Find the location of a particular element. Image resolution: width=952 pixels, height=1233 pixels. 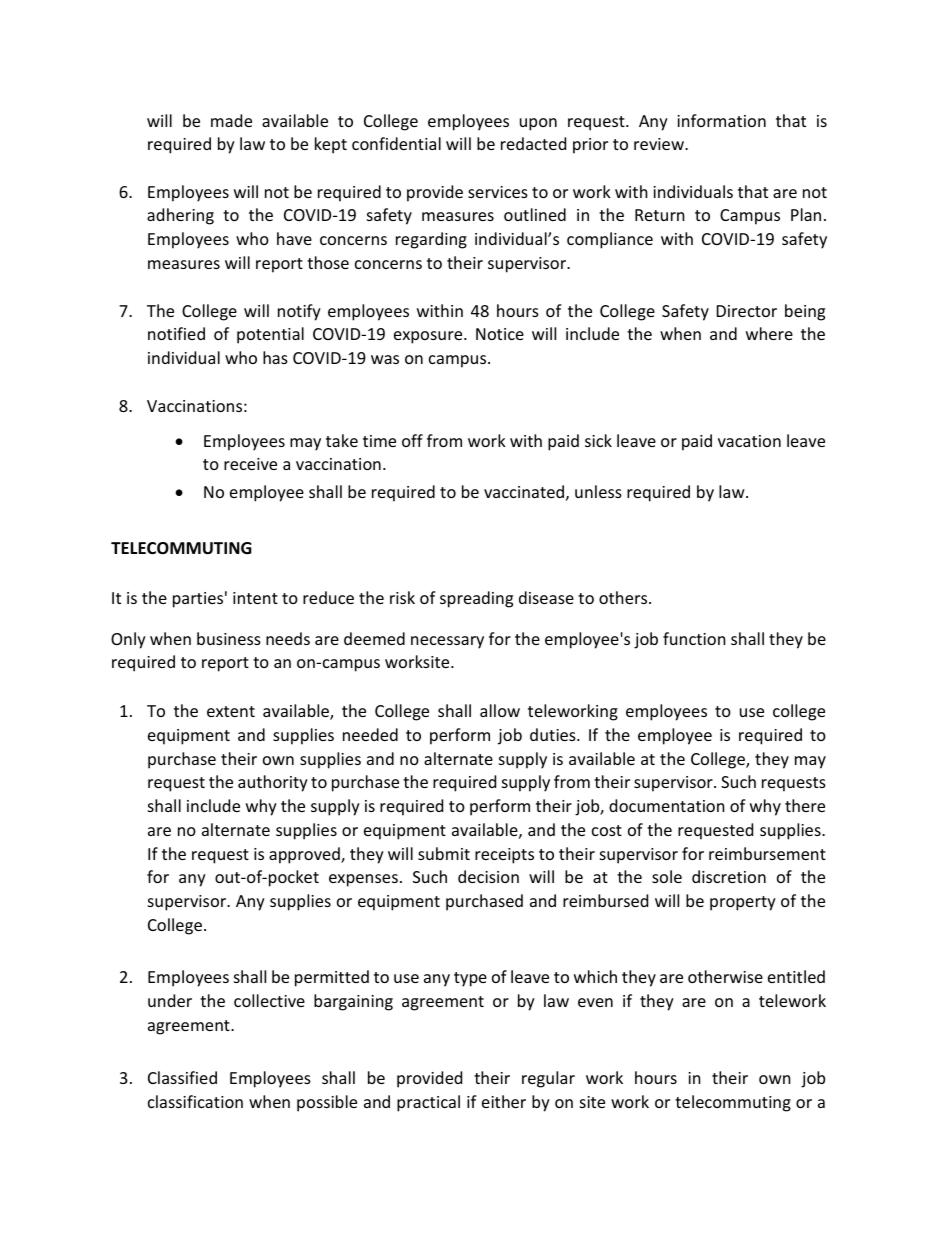

function is located at coordinates (694, 638).
